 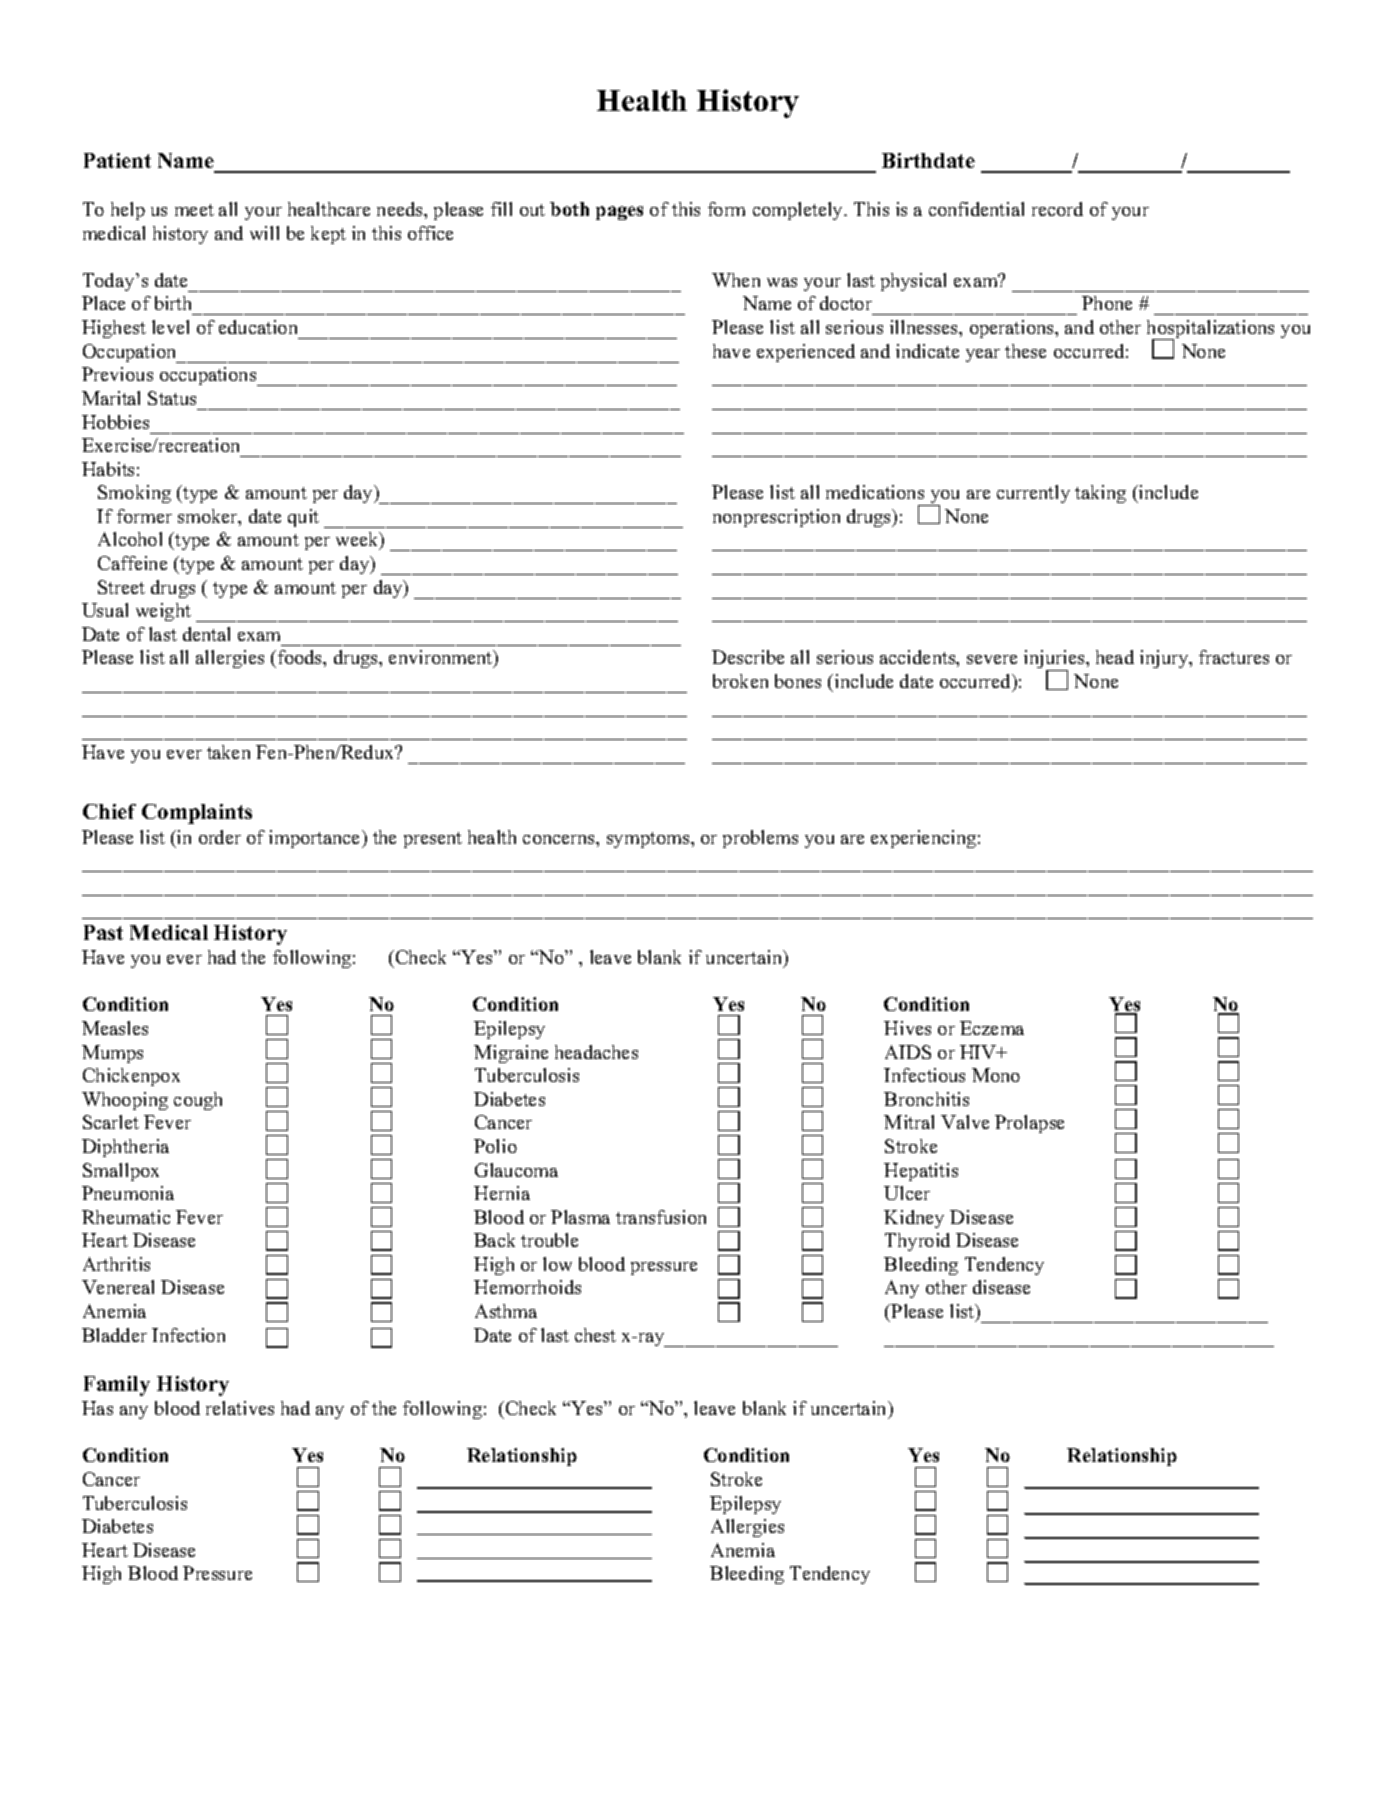 I want to click on record, so click(x=1057, y=209).
